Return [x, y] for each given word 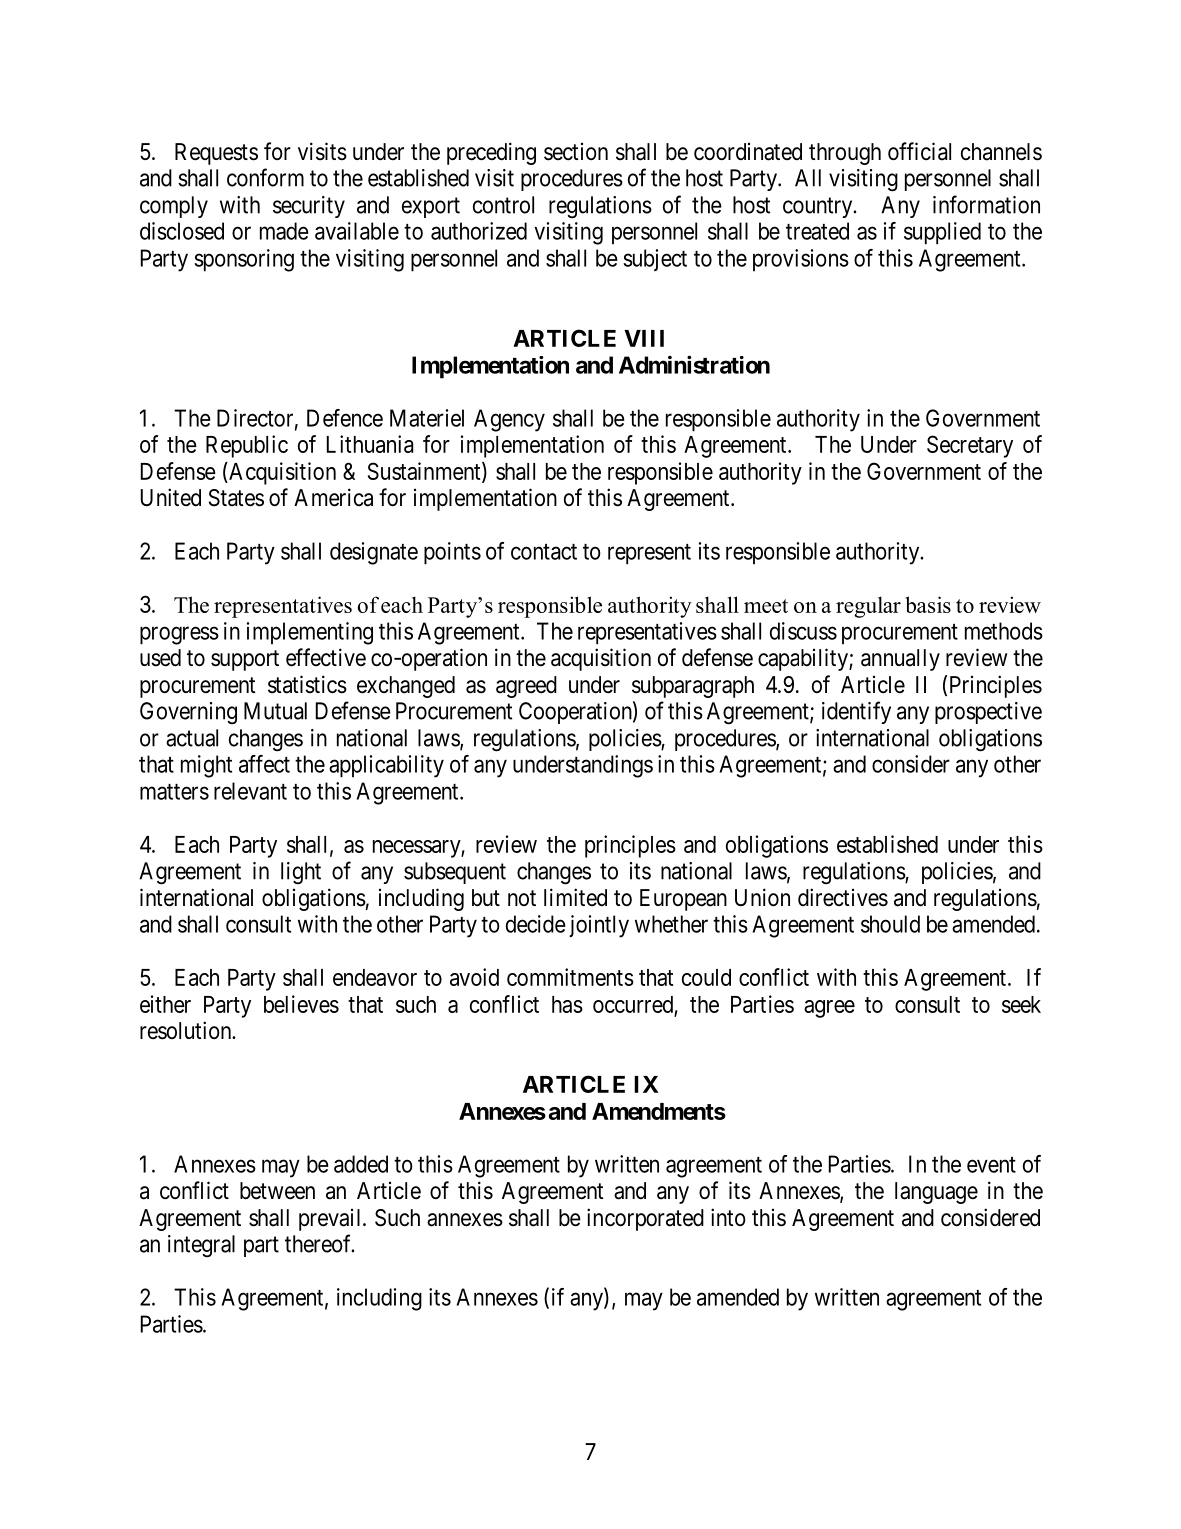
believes [301, 1004]
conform [265, 177]
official [919, 151]
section [576, 152]
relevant [250, 791]
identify [856, 712]
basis [928, 604]
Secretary [970, 446]
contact [544, 552]
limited [575, 897]
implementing [310, 633]
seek [1021, 1004]
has [567, 1004]
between [277, 1191]
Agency [509, 420]
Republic [247, 446]
